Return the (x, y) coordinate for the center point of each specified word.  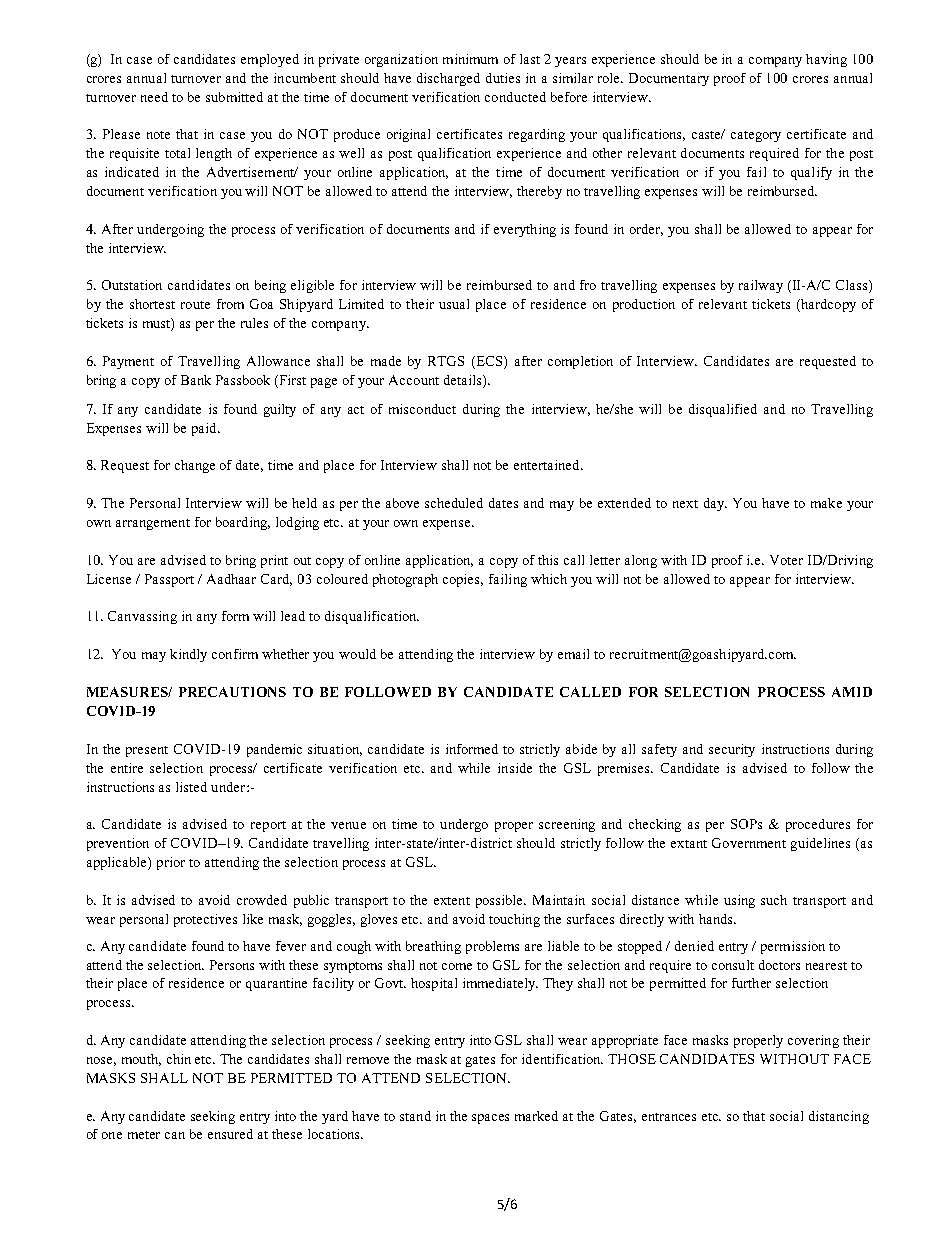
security (732, 750)
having (826, 60)
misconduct (422, 409)
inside (515, 768)
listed (191, 787)
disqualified (723, 410)
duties (503, 78)
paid (205, 429)
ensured (230, 1134)
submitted (234, 97)
